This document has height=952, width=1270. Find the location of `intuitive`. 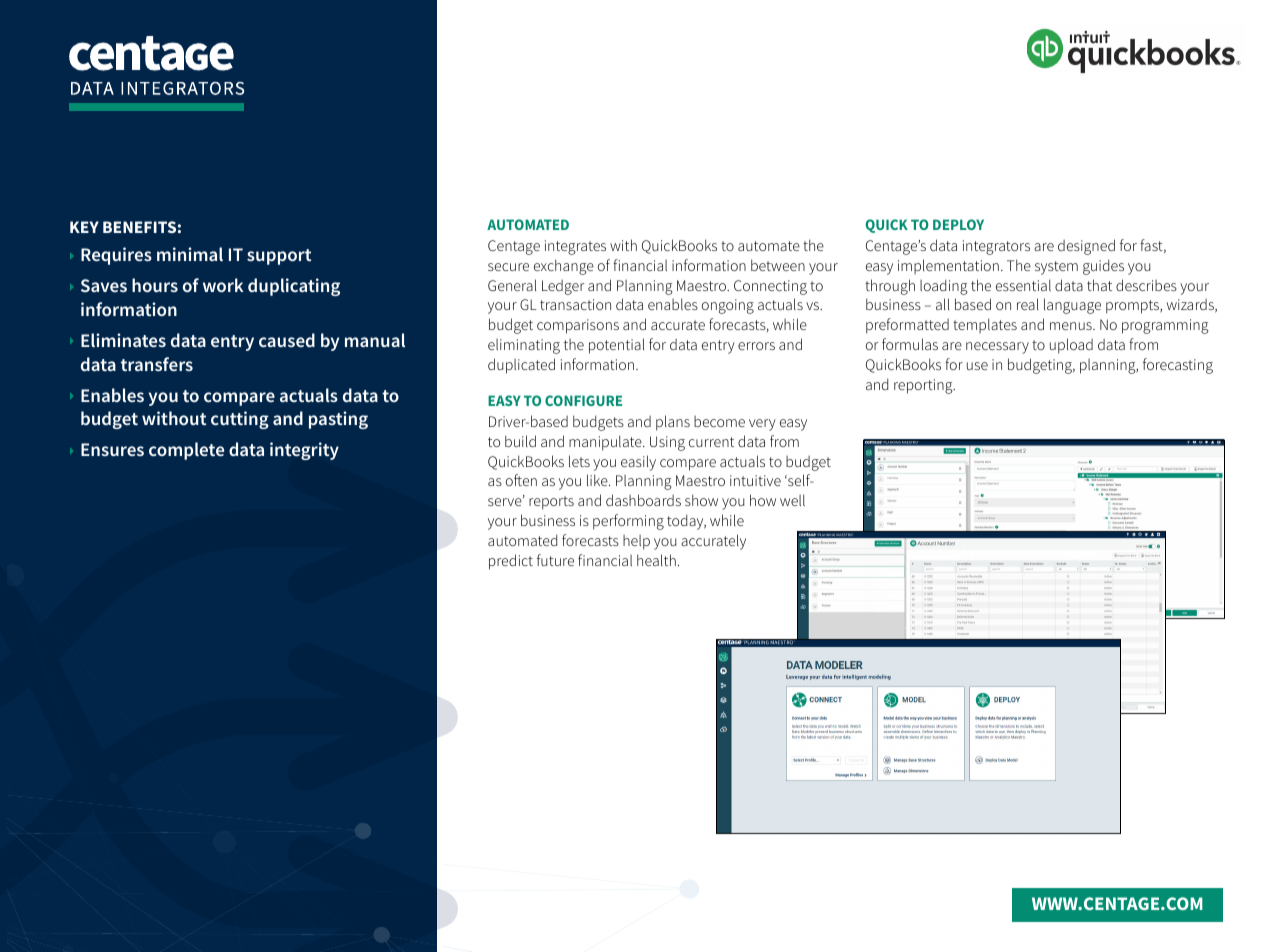

intuitive is located at coordinates (755, 480).
